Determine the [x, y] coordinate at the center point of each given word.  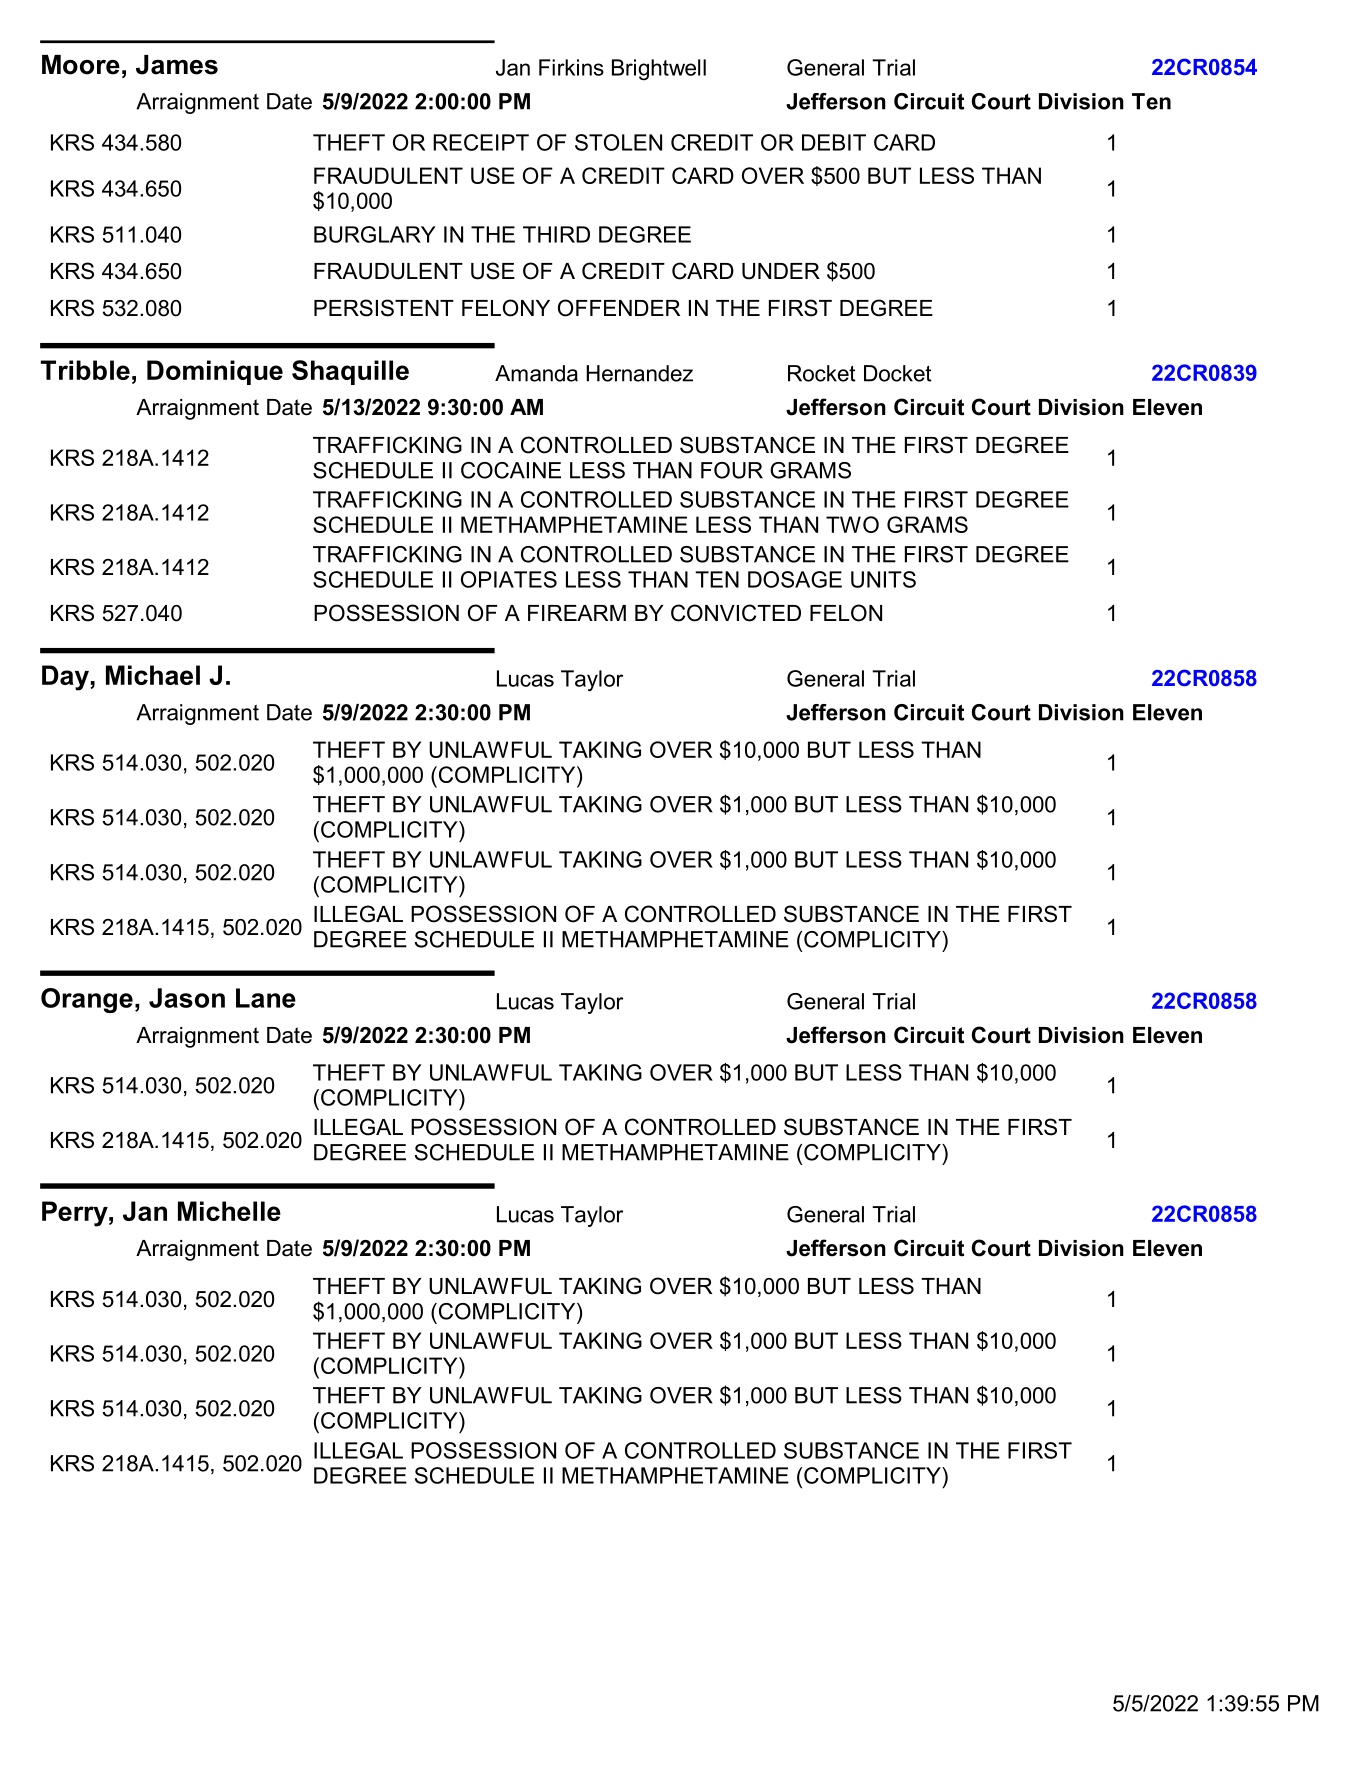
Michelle [229, 1211]
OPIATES [509, 579]
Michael [153, 675]
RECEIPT [481, 142]
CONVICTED [736, 613]
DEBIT [834, 142]
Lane [266, 998]
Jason [187, 998]
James [177, 65]
